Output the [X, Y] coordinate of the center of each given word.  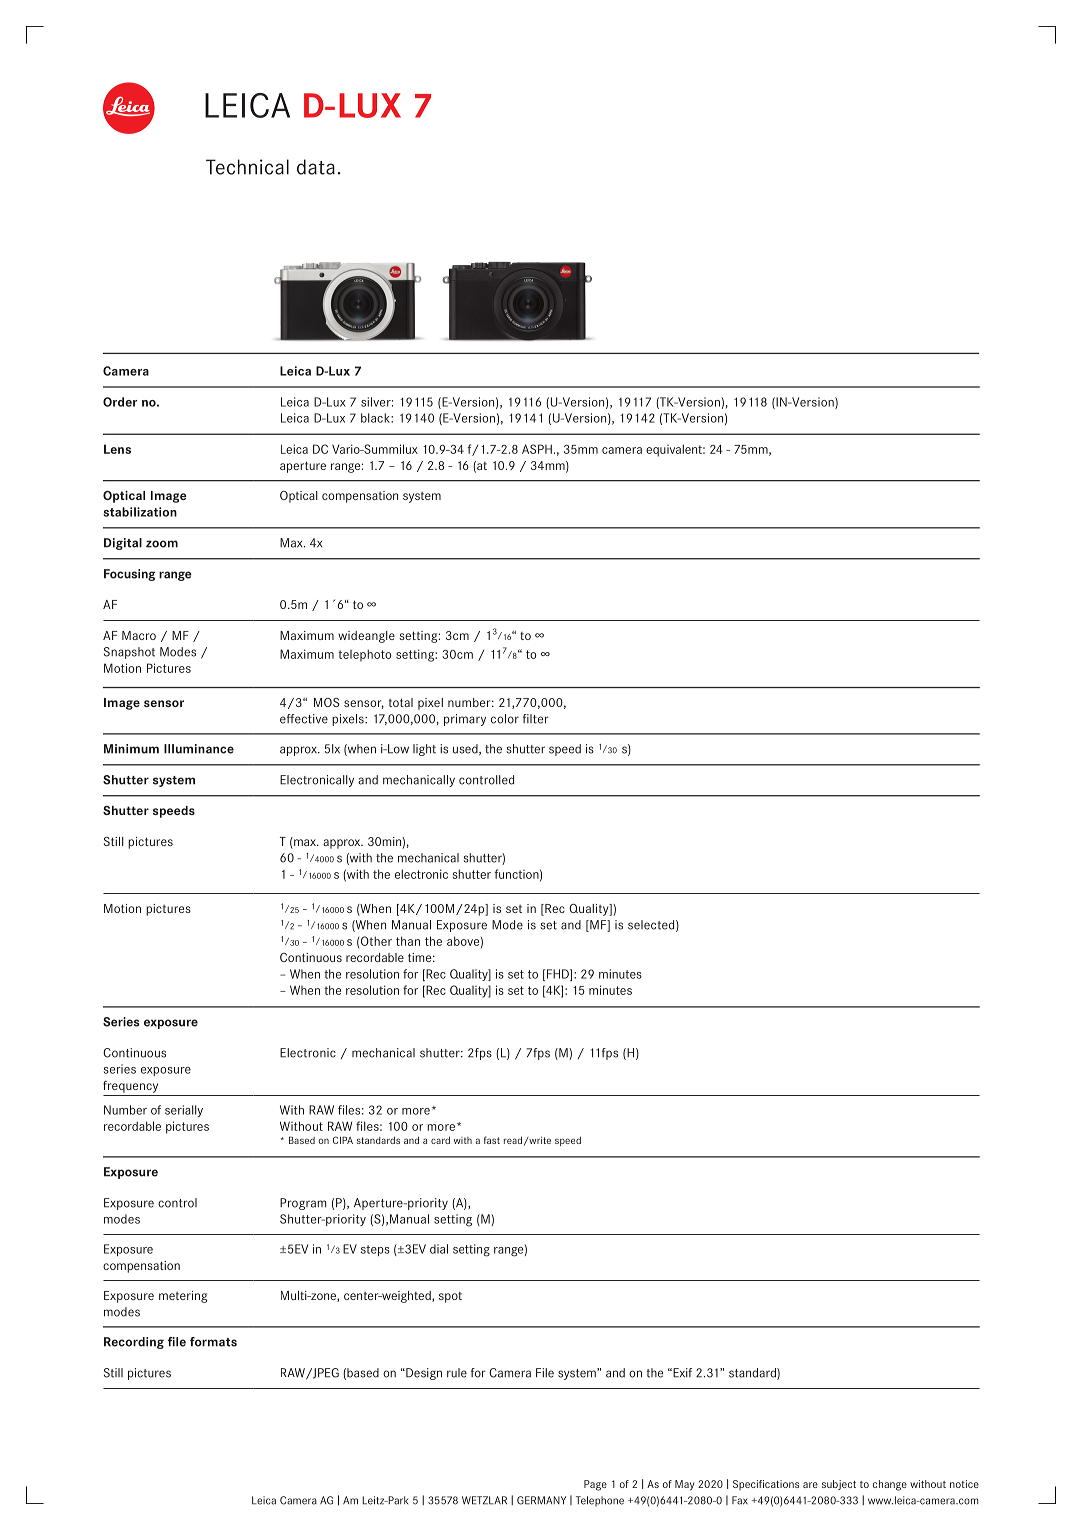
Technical [247, 167]
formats [213, 1342]
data [316, 167]
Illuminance [199, 749]
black [376, 418]
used [466, 749]
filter [536, 719]
